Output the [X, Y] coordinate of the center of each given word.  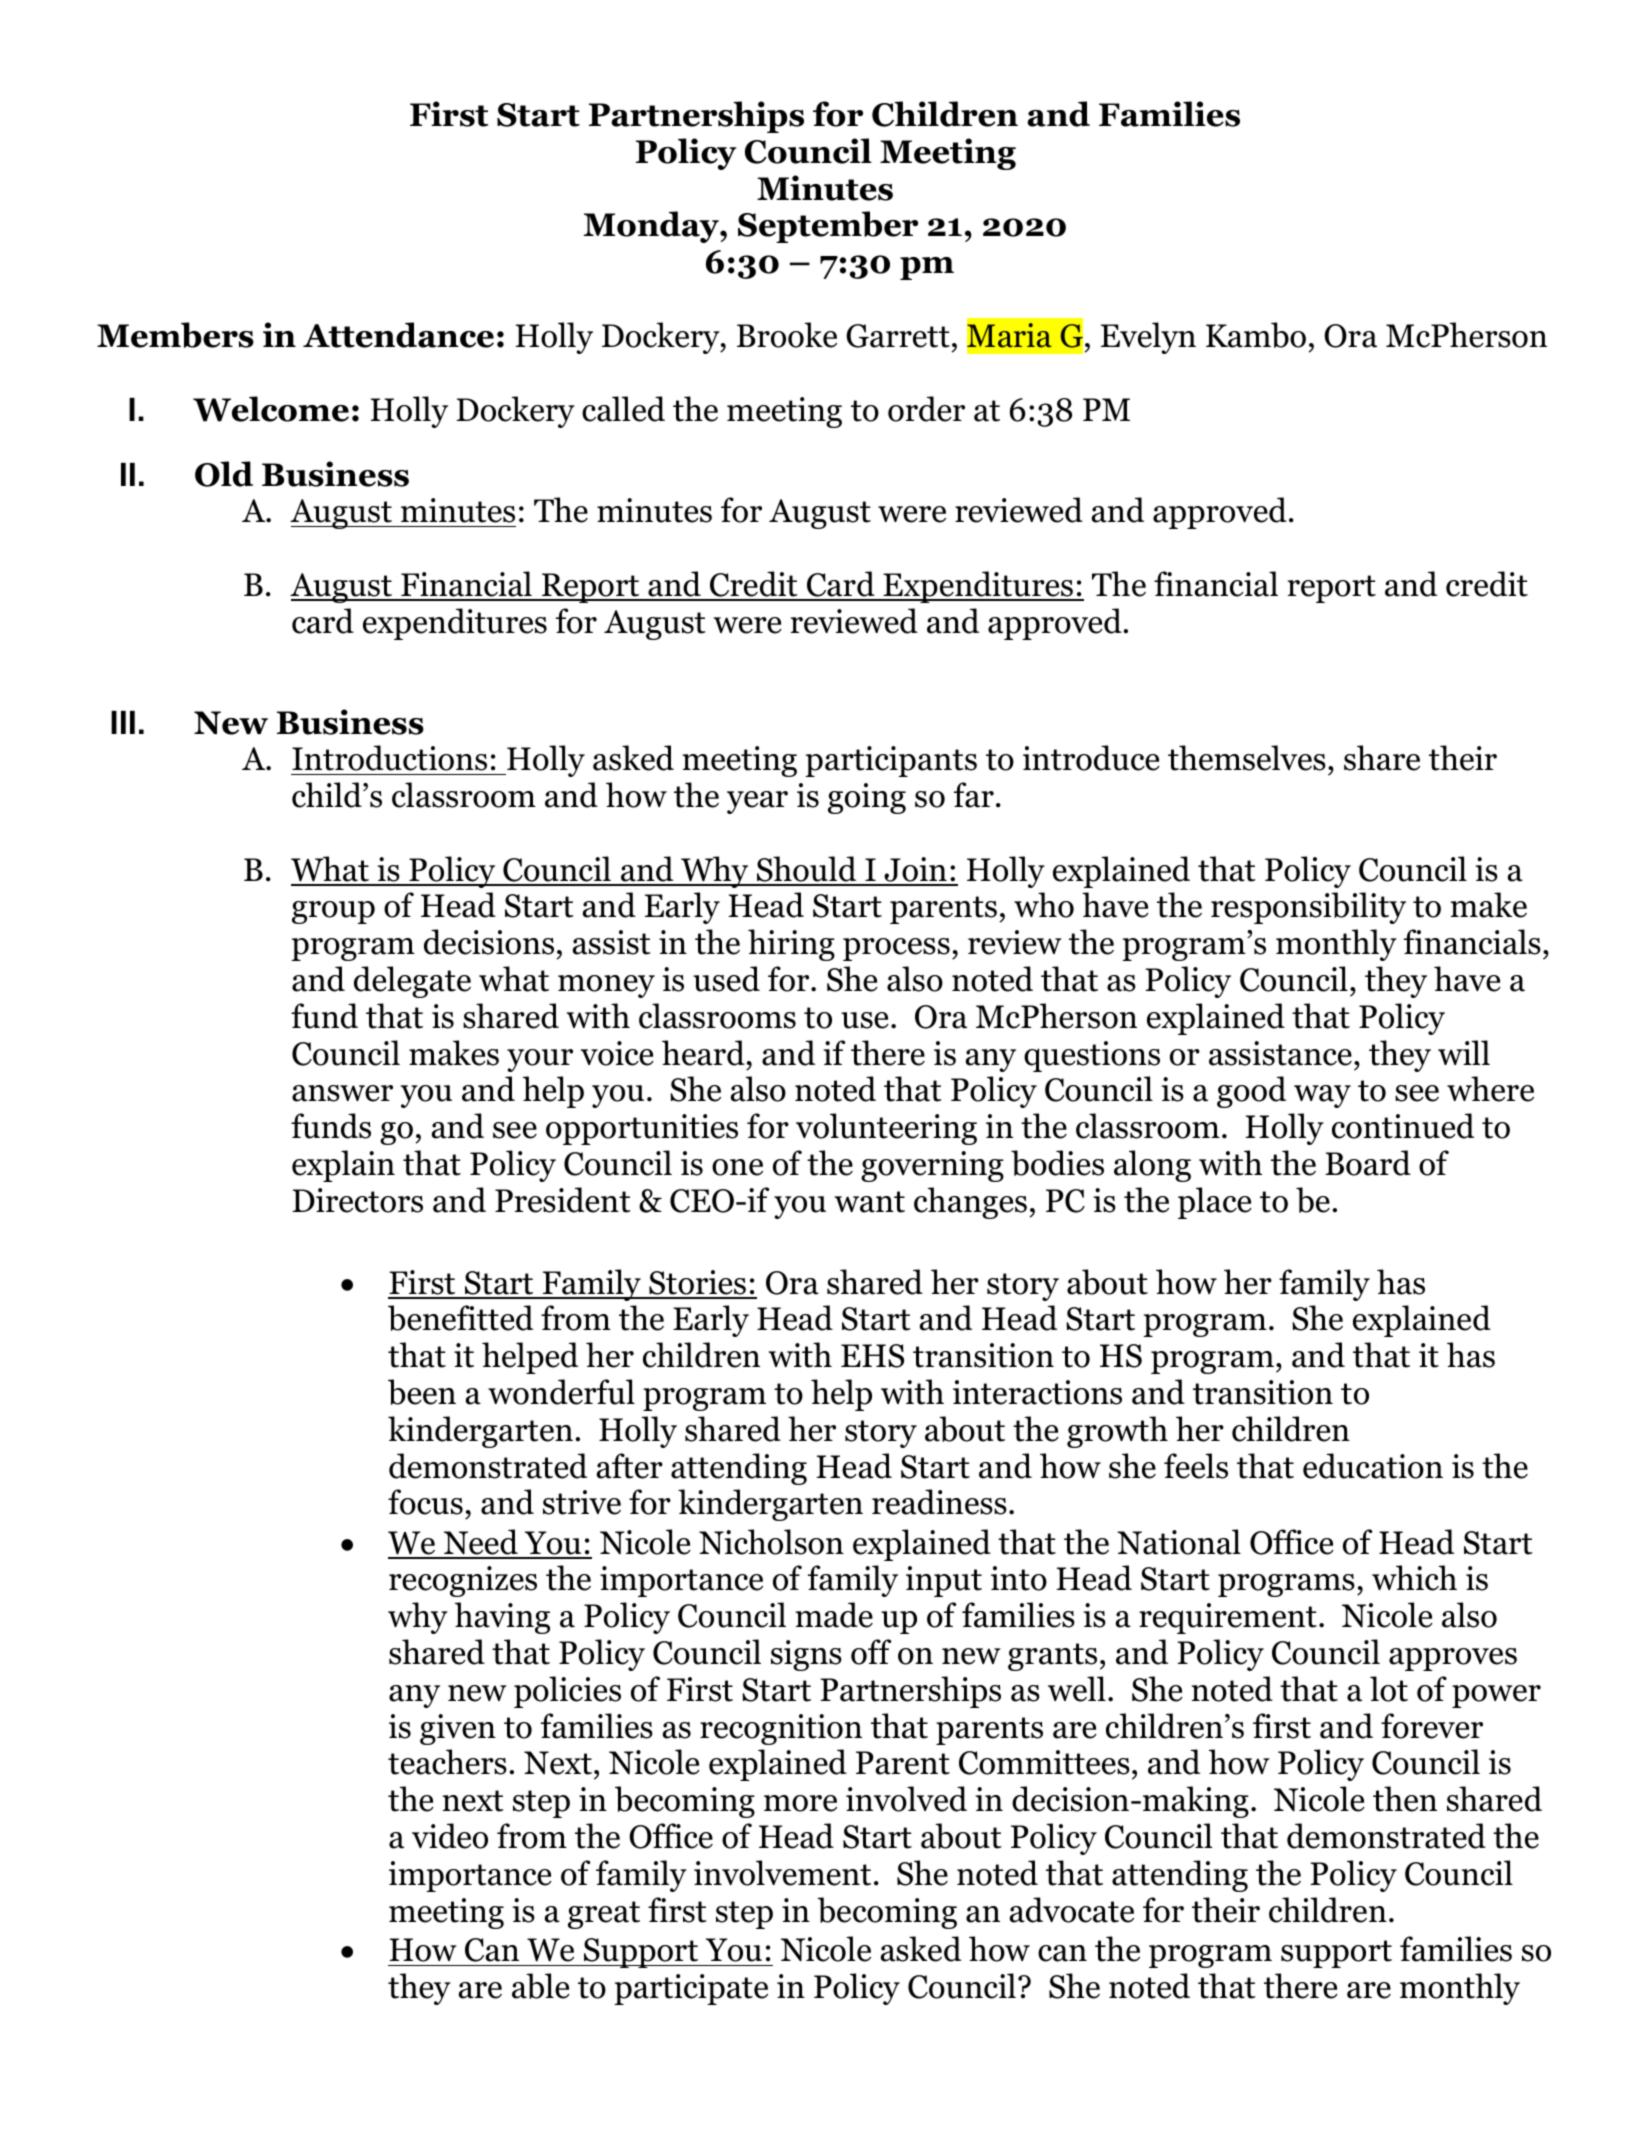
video [450, 1836]
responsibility [1308, 908]
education [1373, 1466]
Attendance [398, 335]
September [828, 227]
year [757, 802]
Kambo [1256, 335]
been [422, 1392]
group [333, 912]
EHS [872, 1356]
